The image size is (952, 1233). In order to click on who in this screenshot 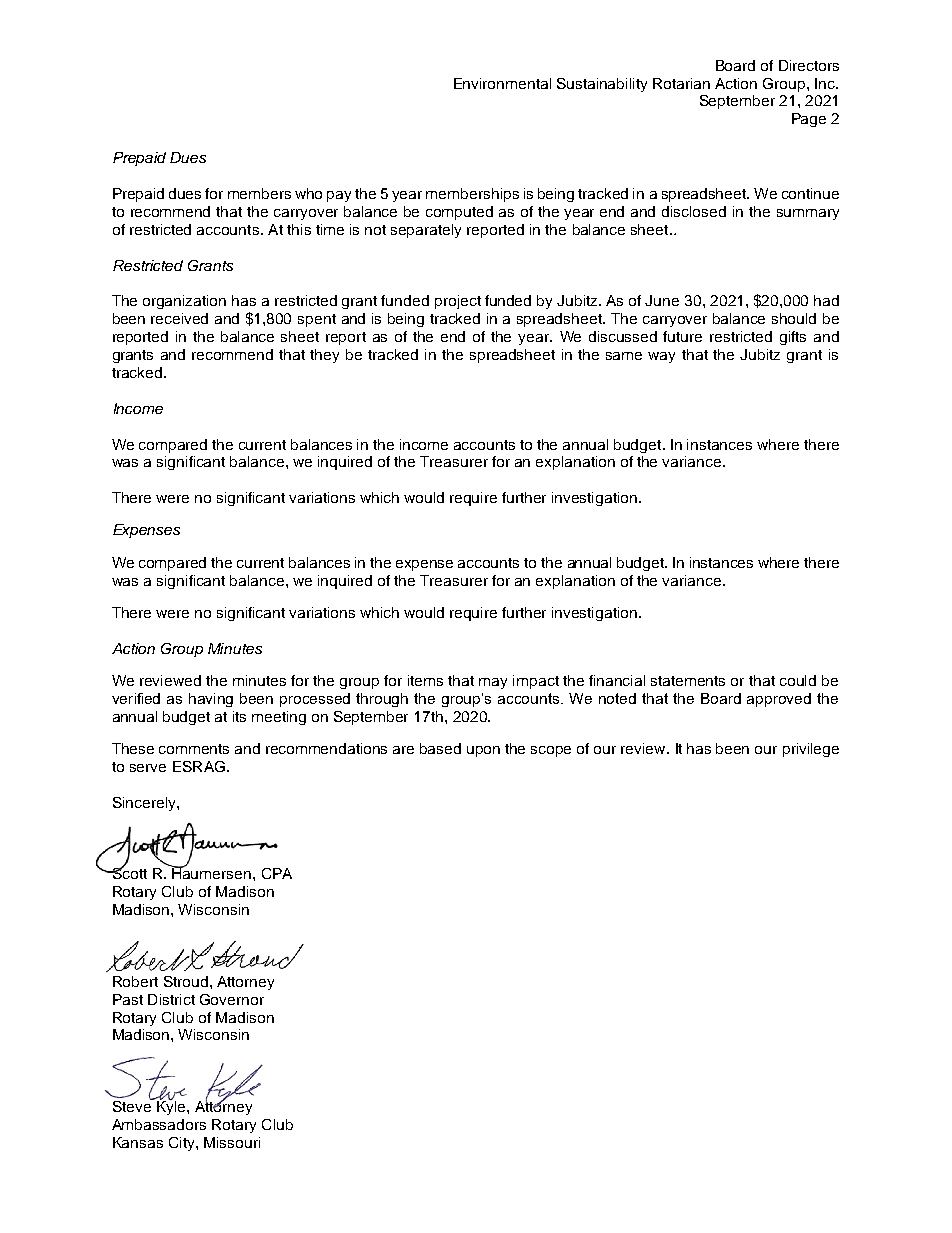, I will do `click(308, 193)`.
